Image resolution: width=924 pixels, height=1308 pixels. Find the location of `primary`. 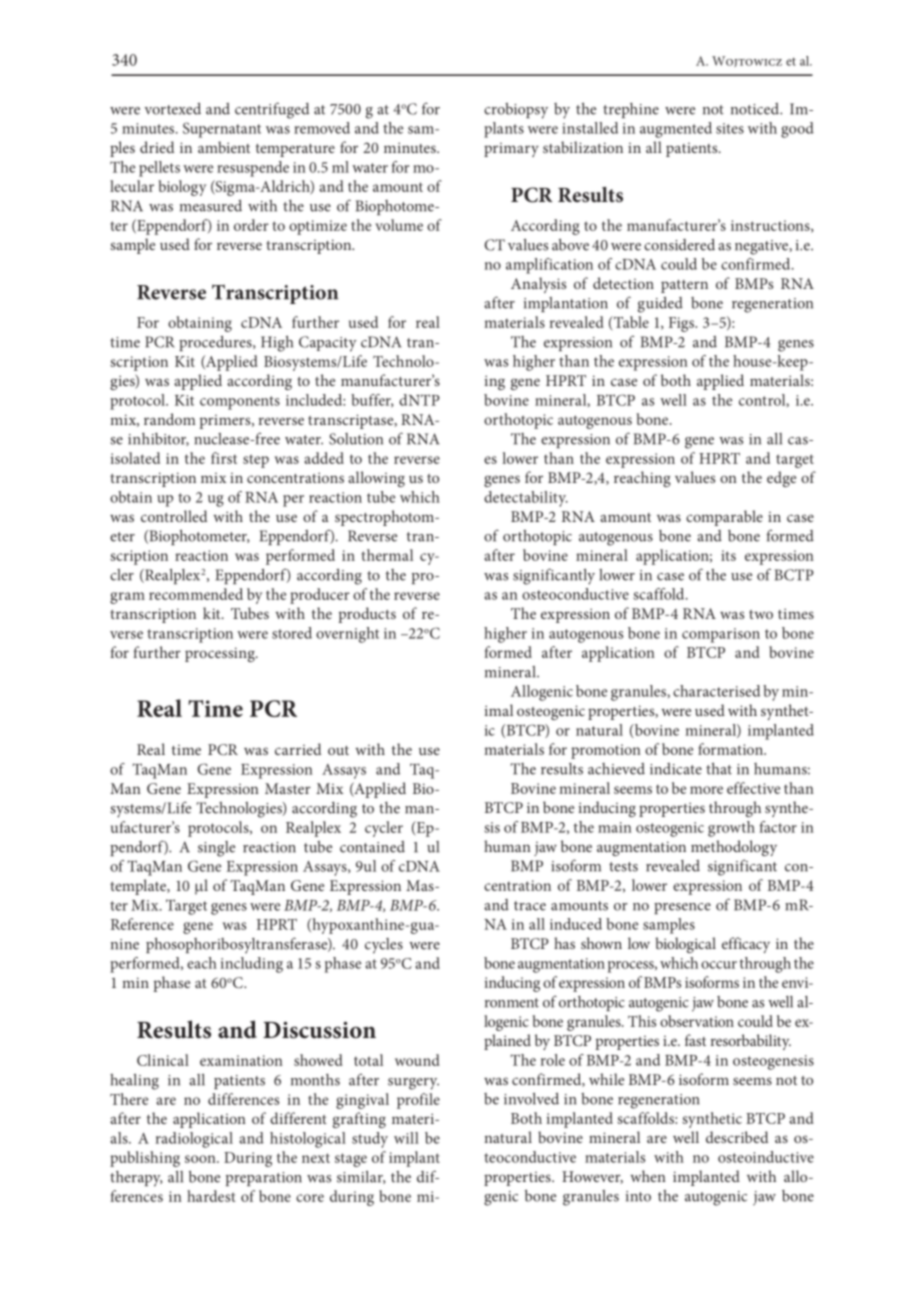

primary is located at coordinates (511, 150).
